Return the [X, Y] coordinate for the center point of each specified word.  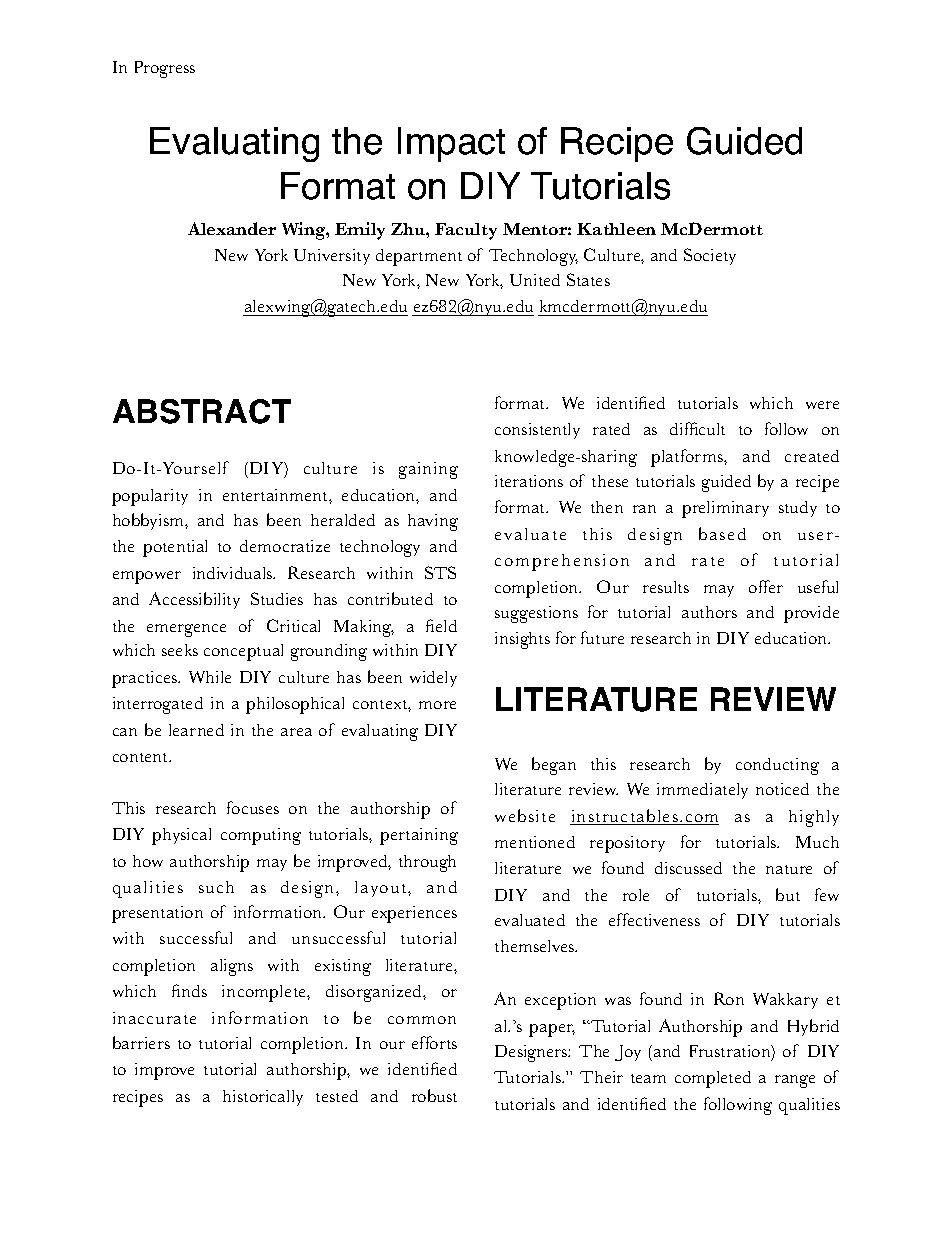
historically [263, 1098]
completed [713, 1079]
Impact [451, 144]
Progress [165, 69]
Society [710, 256]
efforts [434, 1042]
